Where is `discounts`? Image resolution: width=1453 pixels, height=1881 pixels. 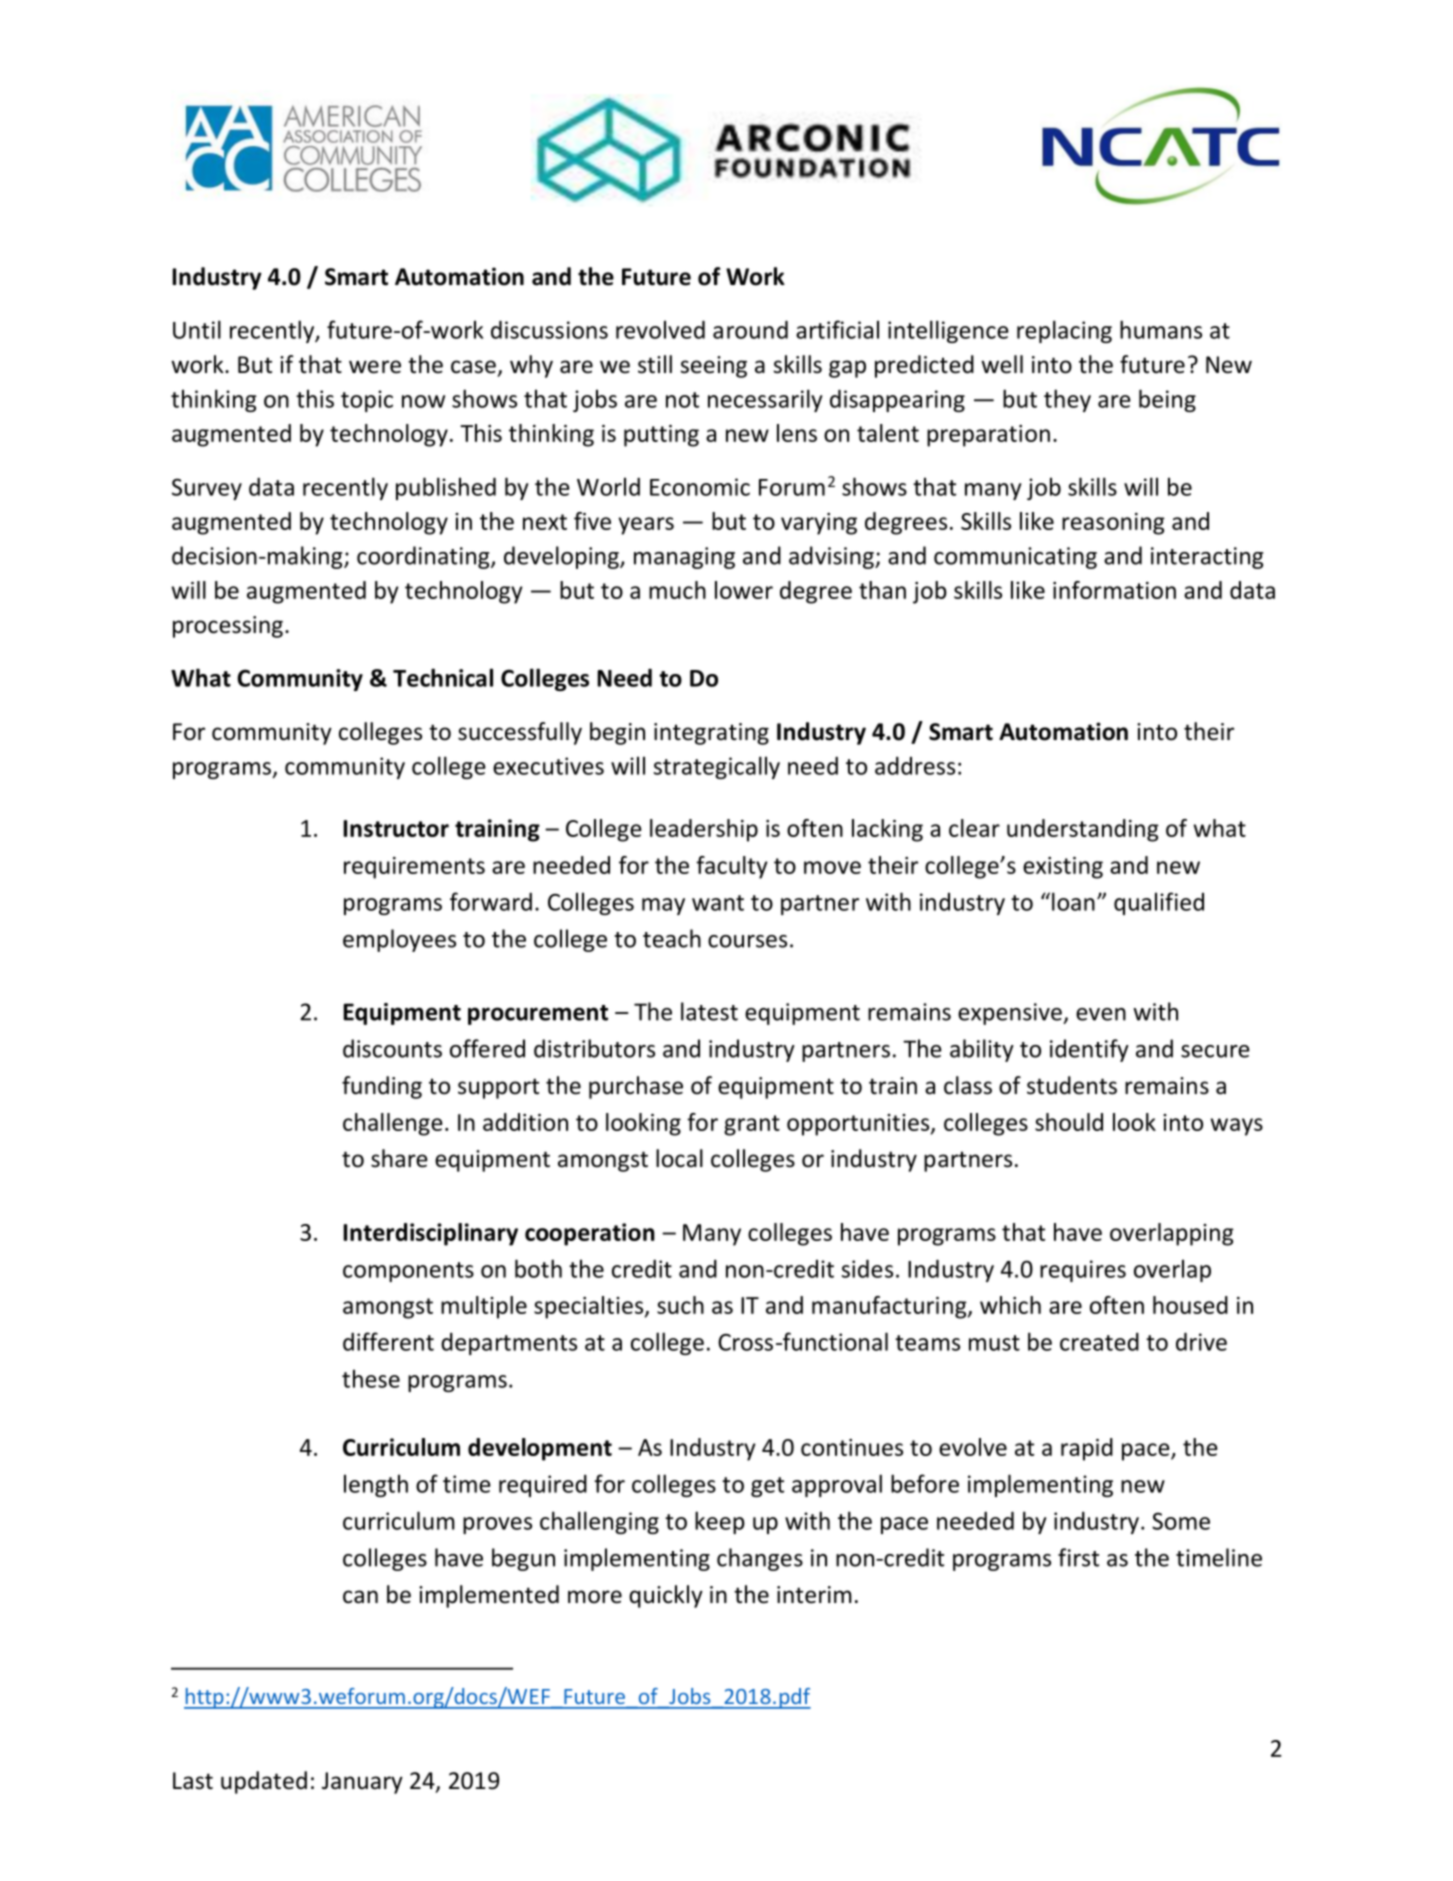 discounts is located at coordinates (392, 1048).
